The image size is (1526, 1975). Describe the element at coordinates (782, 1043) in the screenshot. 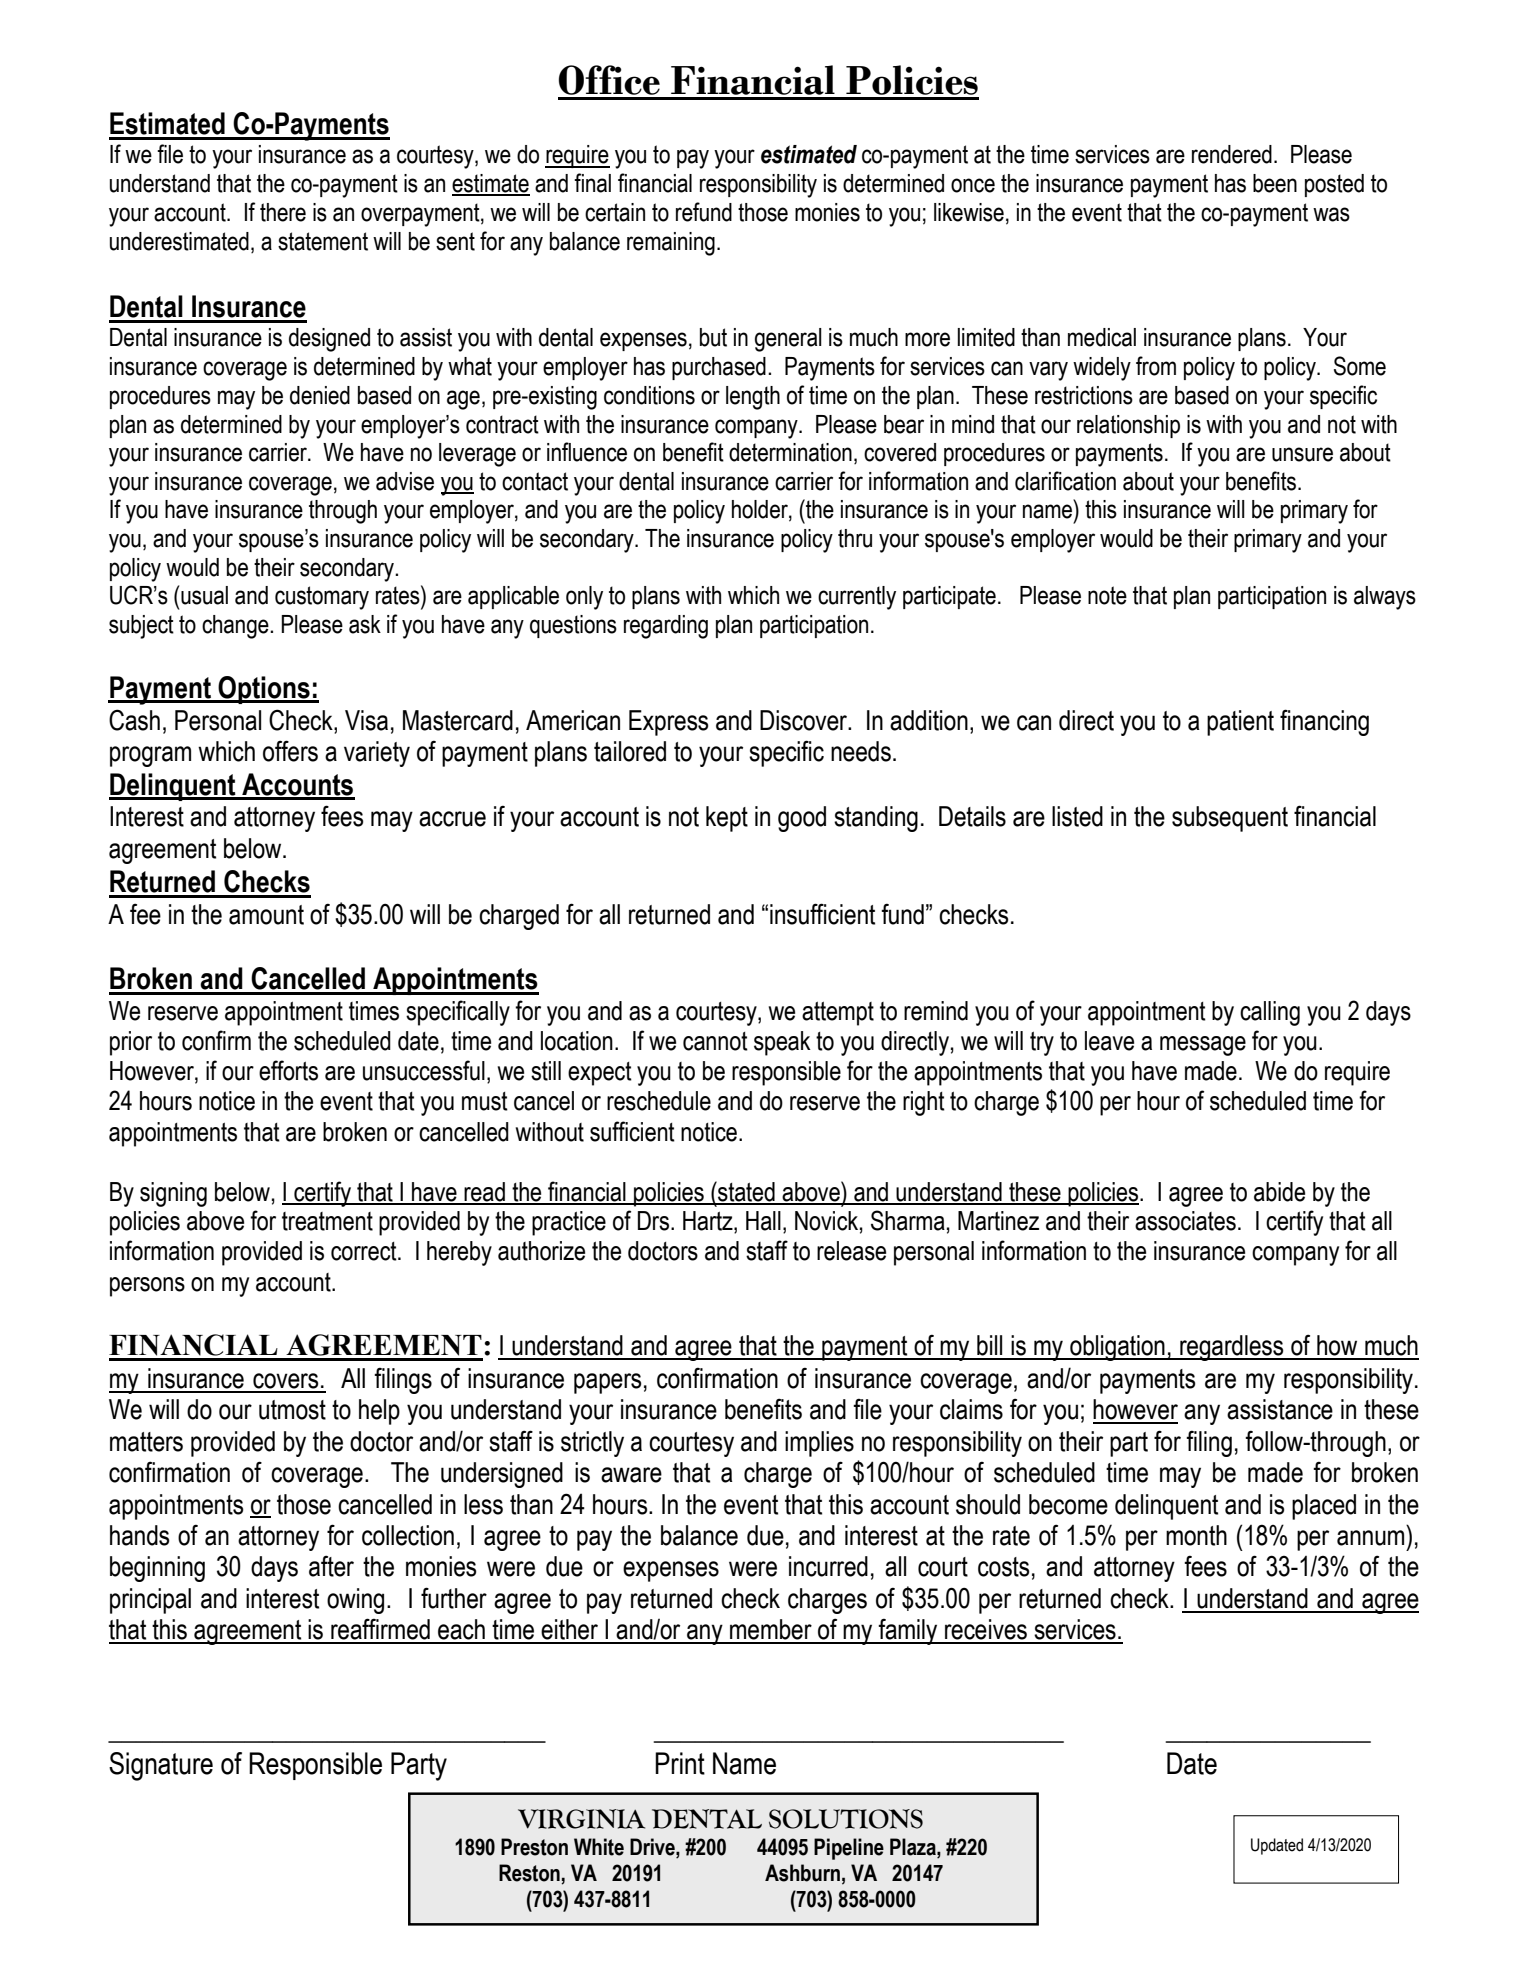

I see `speak` at that location.
